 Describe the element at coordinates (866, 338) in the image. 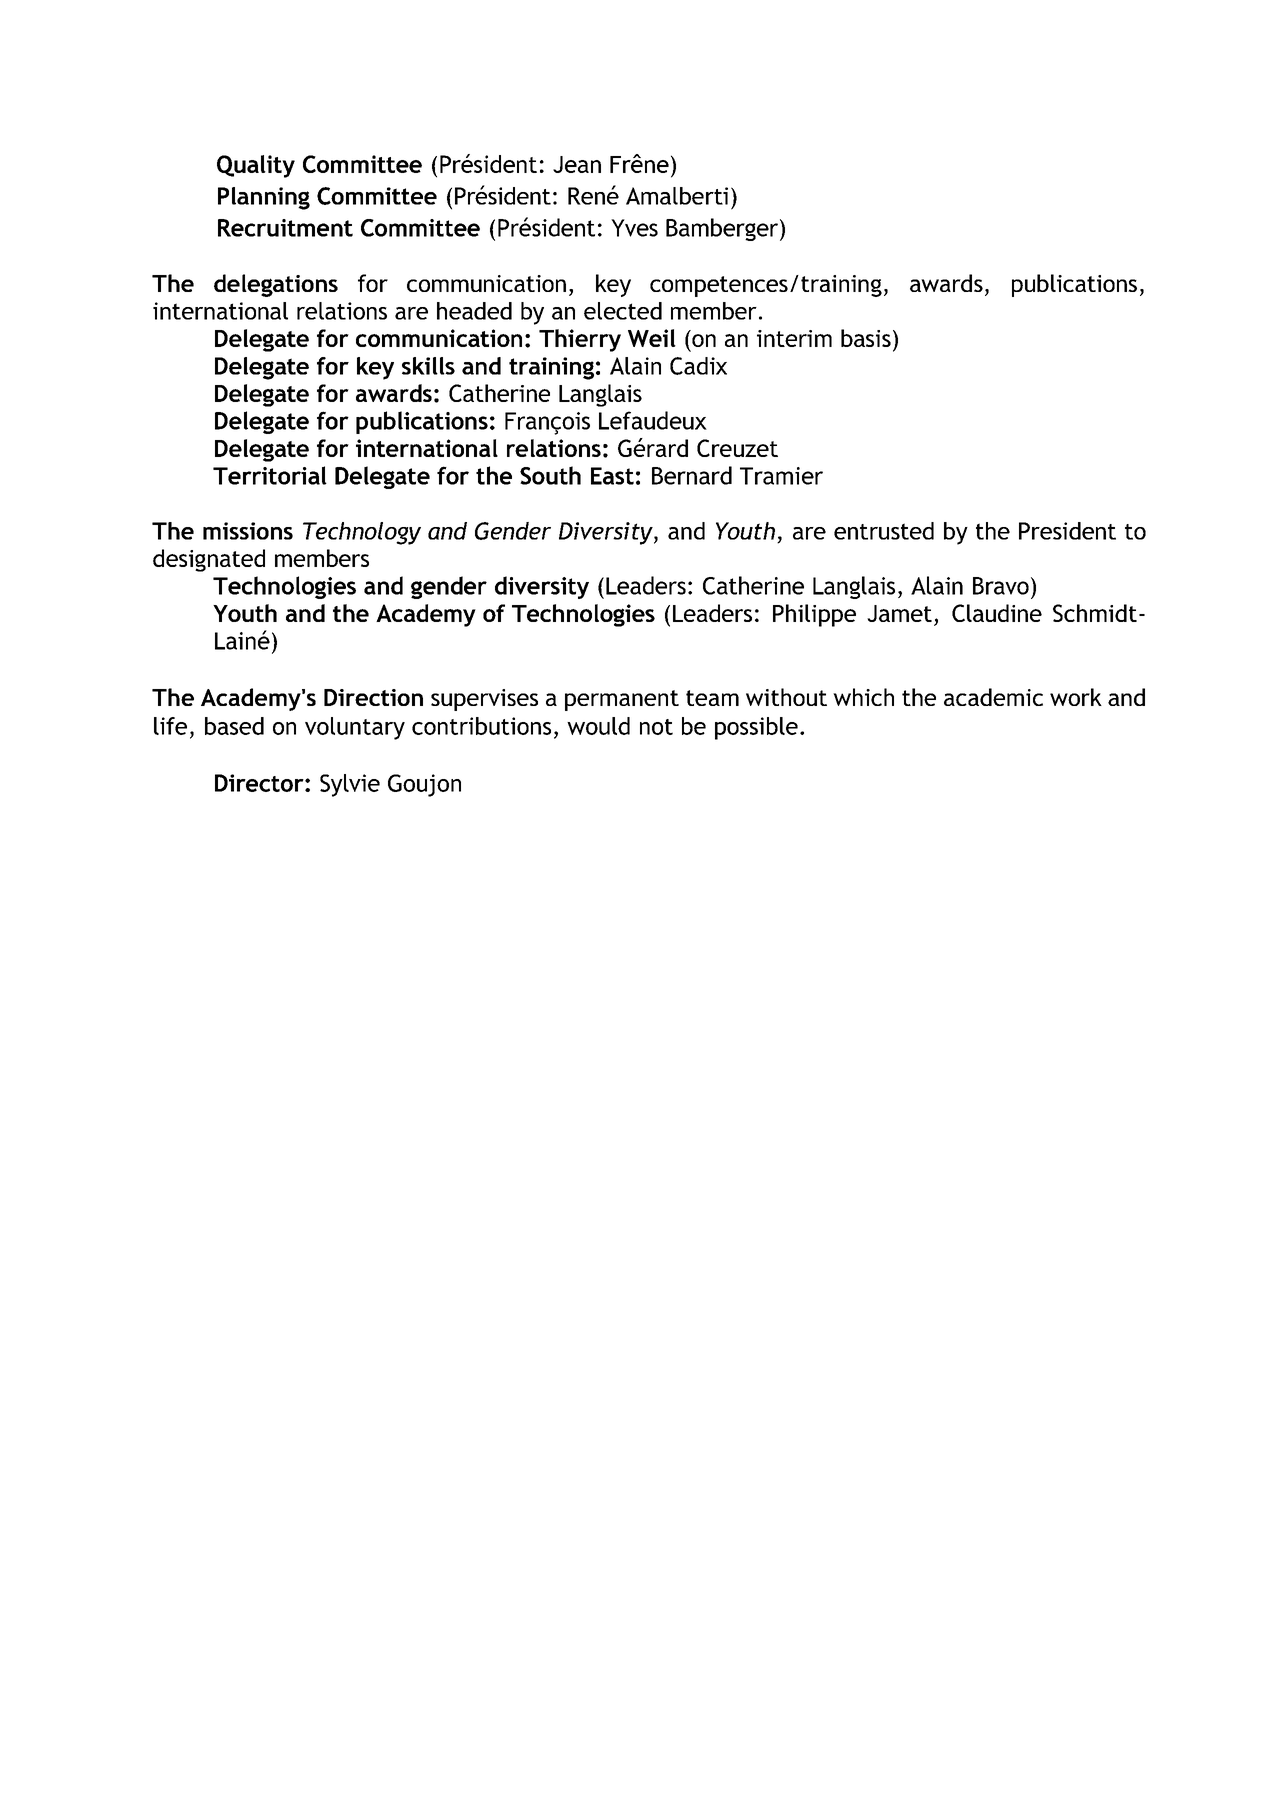

I see `basis` at that location.
